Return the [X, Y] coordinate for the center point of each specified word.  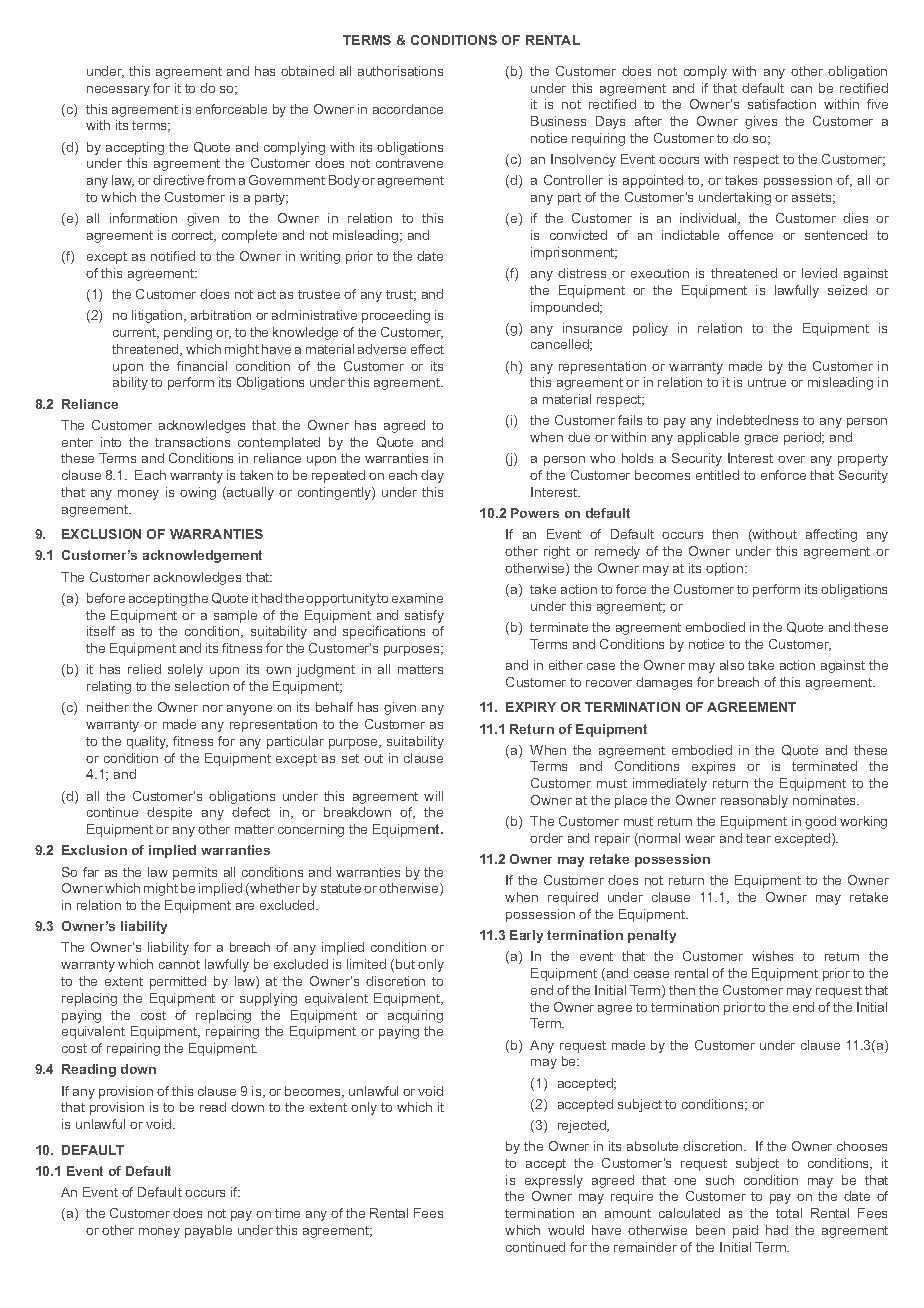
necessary [118, 91]
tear [758, 838]
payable [208, 1231]
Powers [535, 513]
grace [761, 440]
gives [761, 122]
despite [169, 813]
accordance [408, 109]
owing [198, 493]
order [546, 838]
